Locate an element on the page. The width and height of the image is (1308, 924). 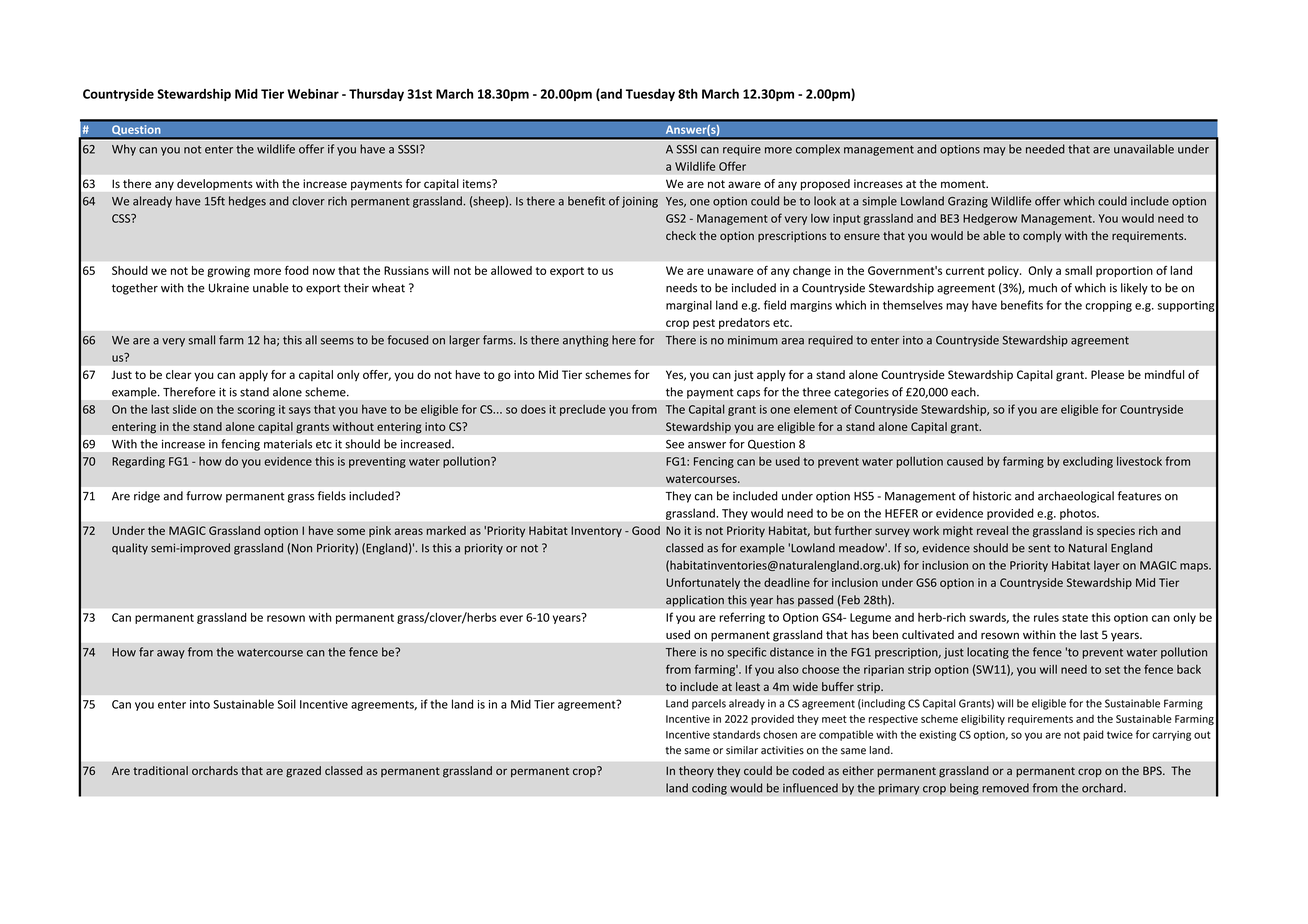
Tuesday is located at coordinates (650, 94).
